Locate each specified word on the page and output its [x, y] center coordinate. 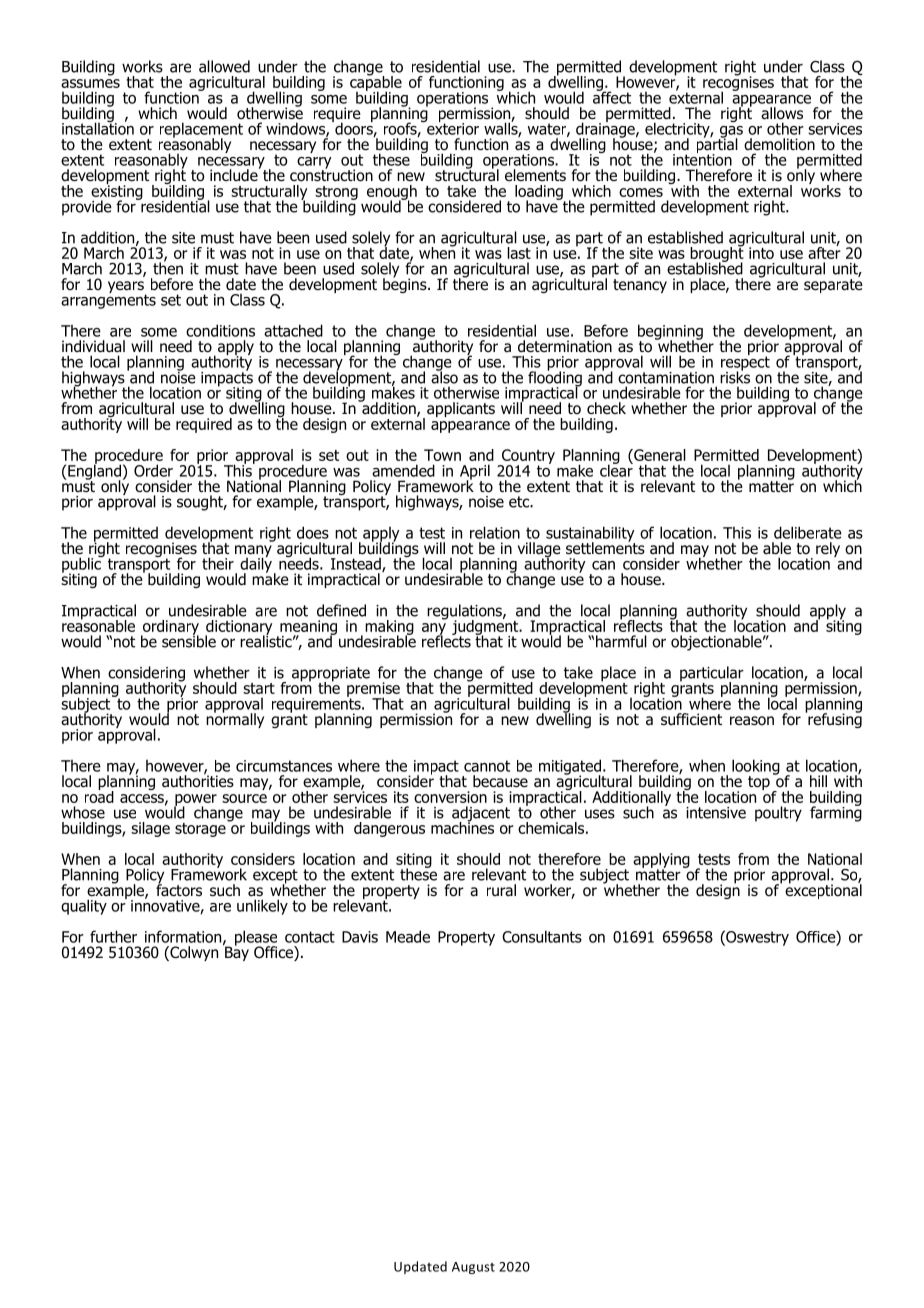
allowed [224, 66]
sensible [189, 640]
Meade [408, 936]
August [473, 1268]
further [113, 936]
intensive [716, 813]
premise [374, 690]
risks [735, 376]
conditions [220, 330]
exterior [452, 127]
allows [782, 113]
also [444, 376]
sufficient [691, 719]
